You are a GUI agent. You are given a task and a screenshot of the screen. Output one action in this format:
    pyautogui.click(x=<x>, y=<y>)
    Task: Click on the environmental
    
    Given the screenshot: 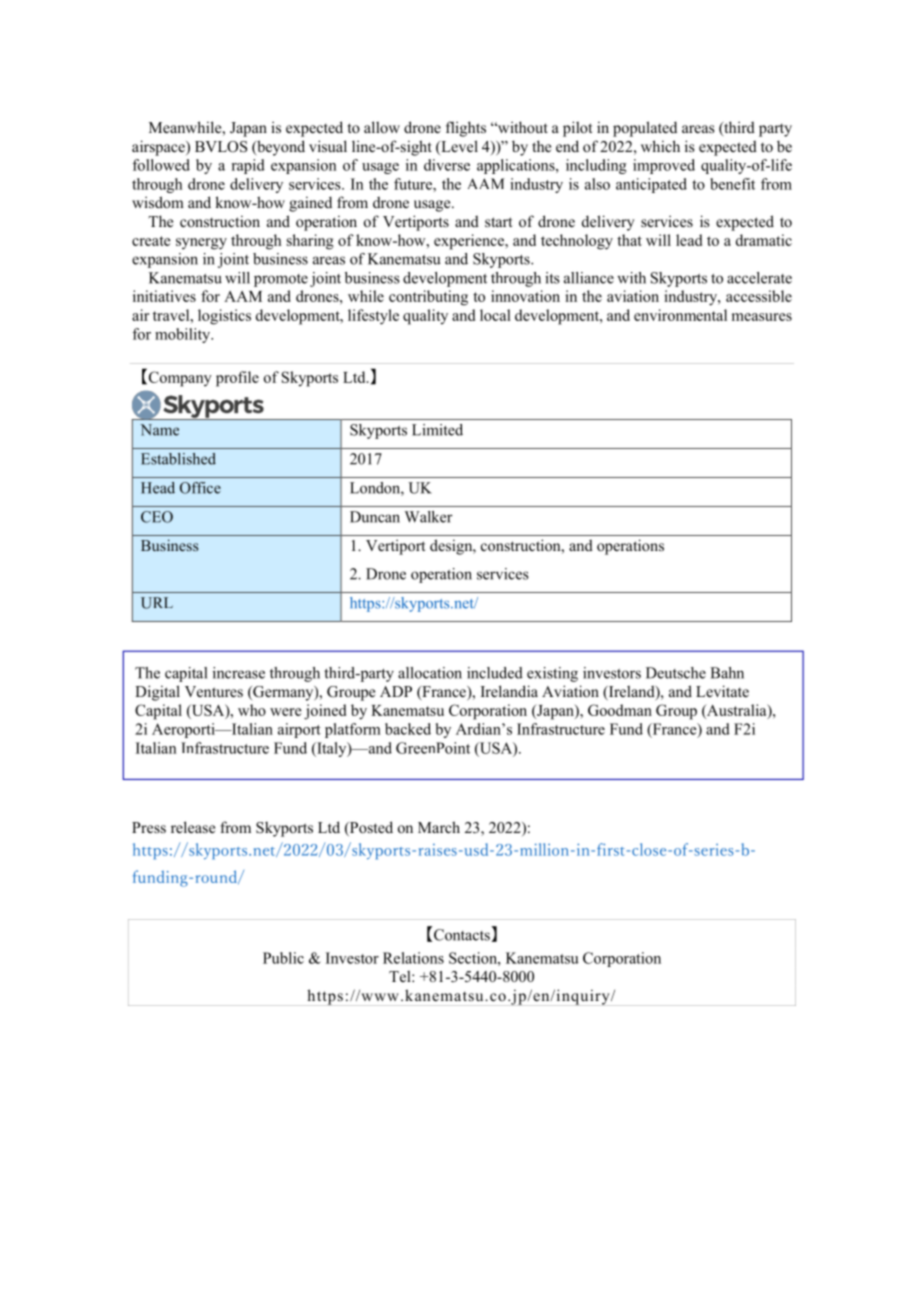 What is the action you would take?
    pyautogui.click(x=680, y=315)
